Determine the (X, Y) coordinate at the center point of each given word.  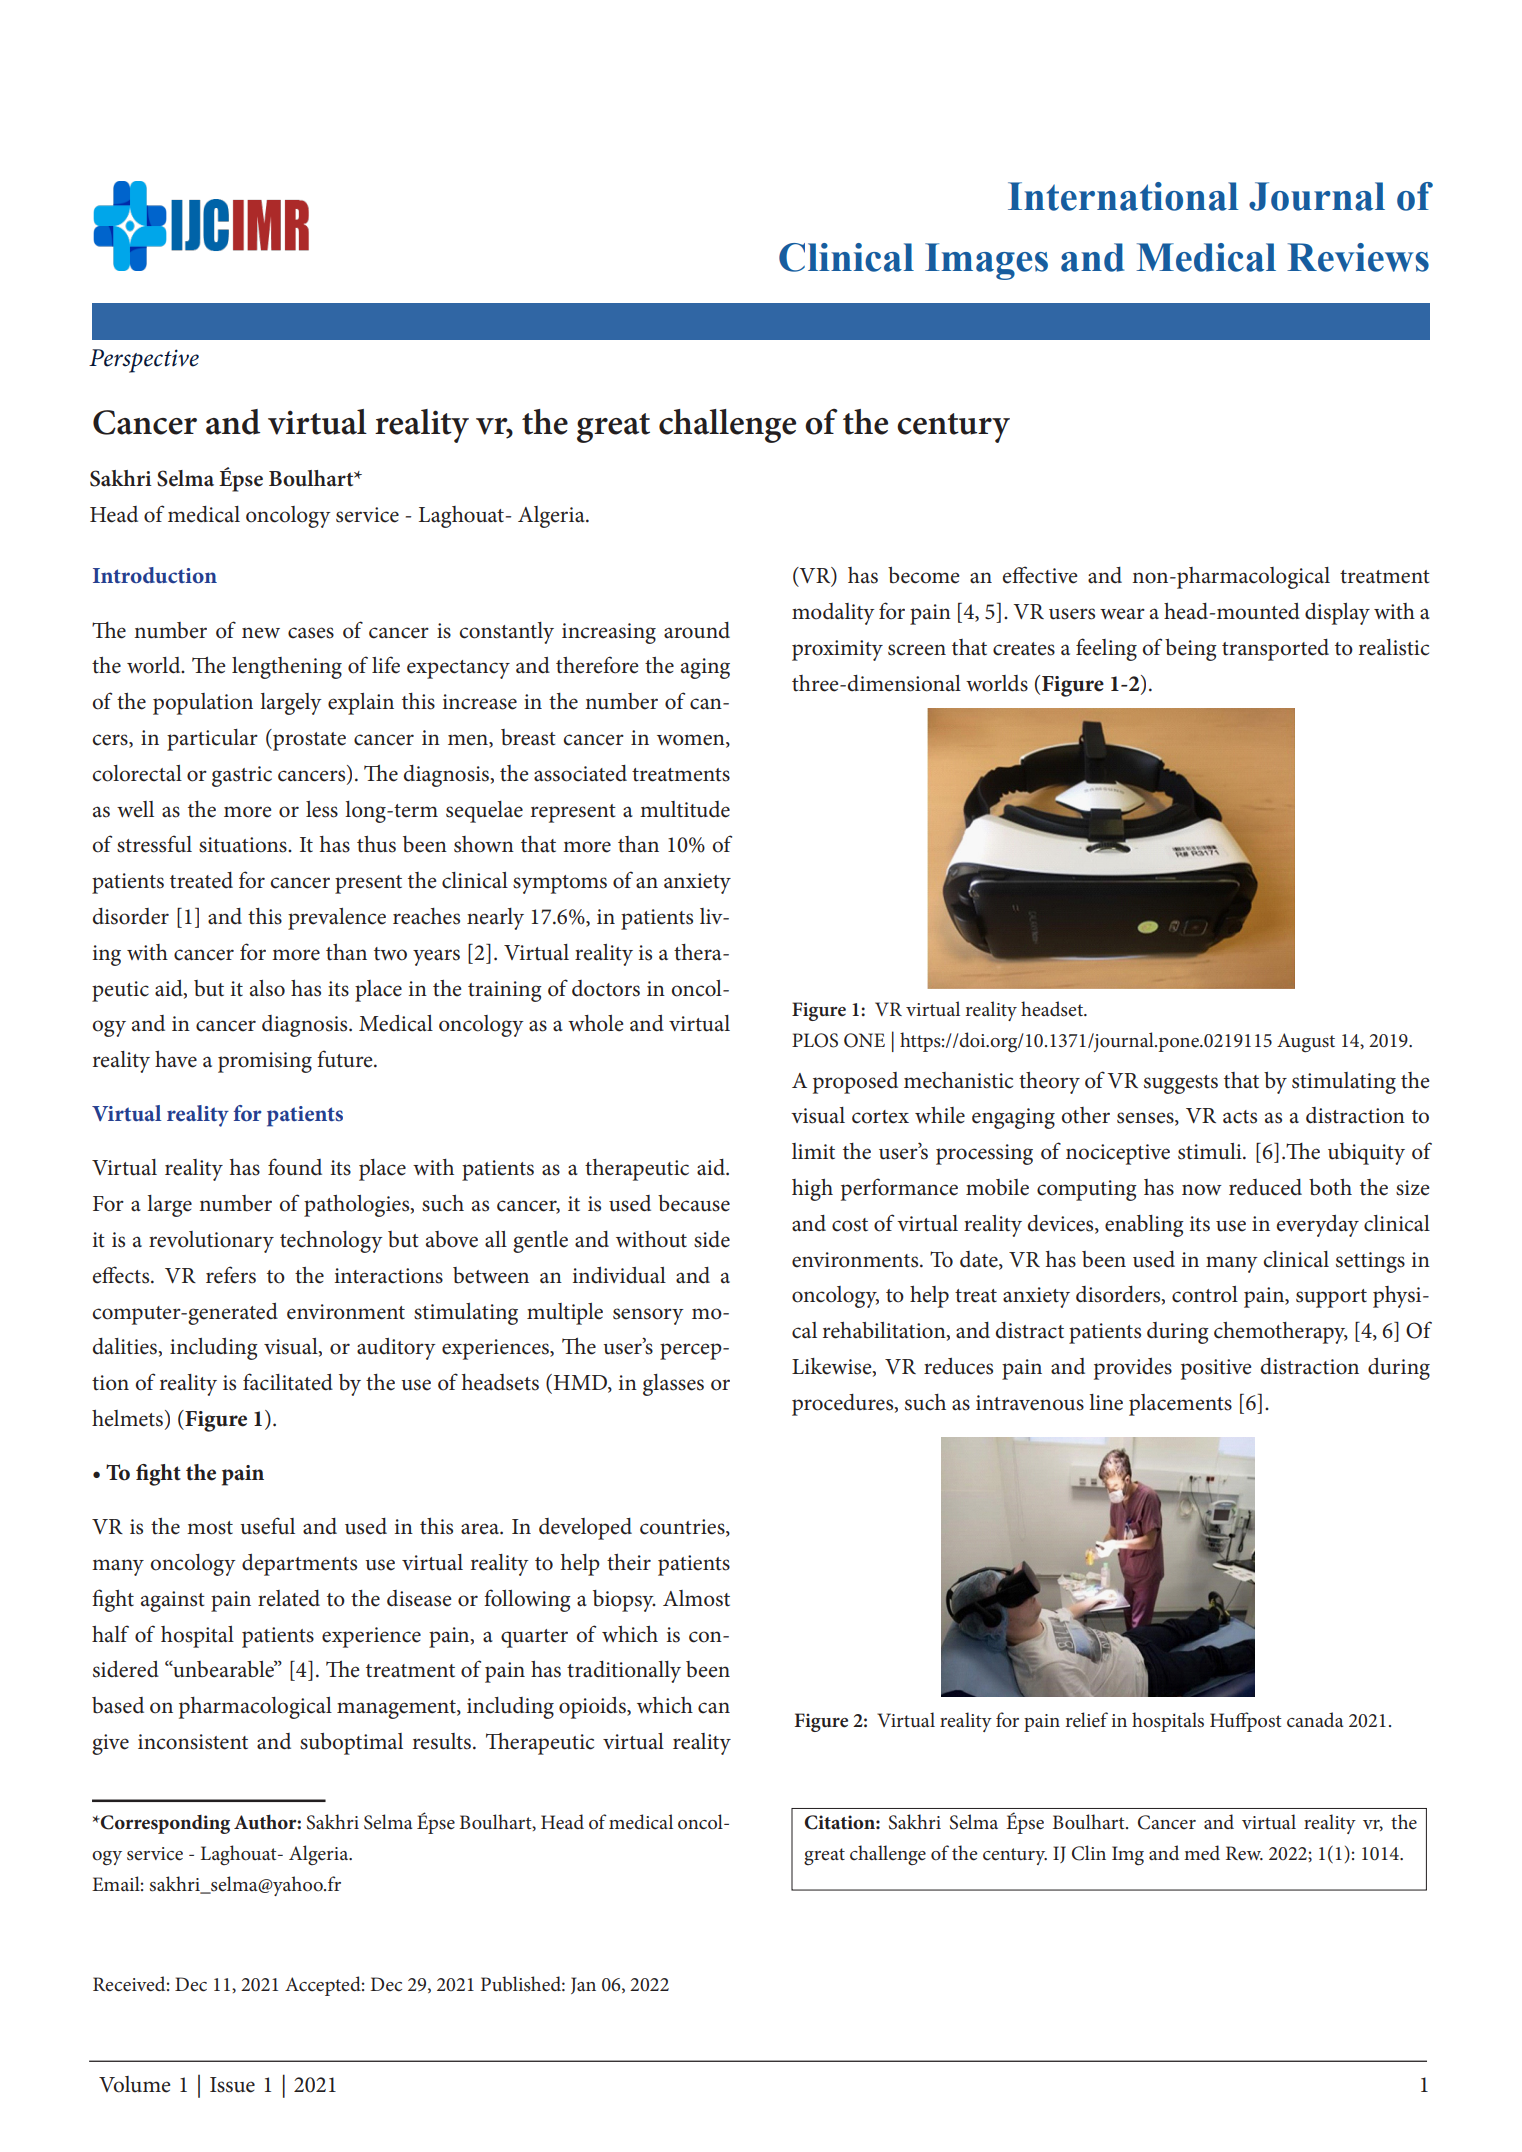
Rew (1244, 1853)
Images (986, 261)
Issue (232, 2085)
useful (267, 1526)
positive (1216, 1369)
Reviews (1358, 257)
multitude (685, 809)
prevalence (337, 919)
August (1306, 1043)
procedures (844, 1405)
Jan (583, 1985)
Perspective (144, 361)
